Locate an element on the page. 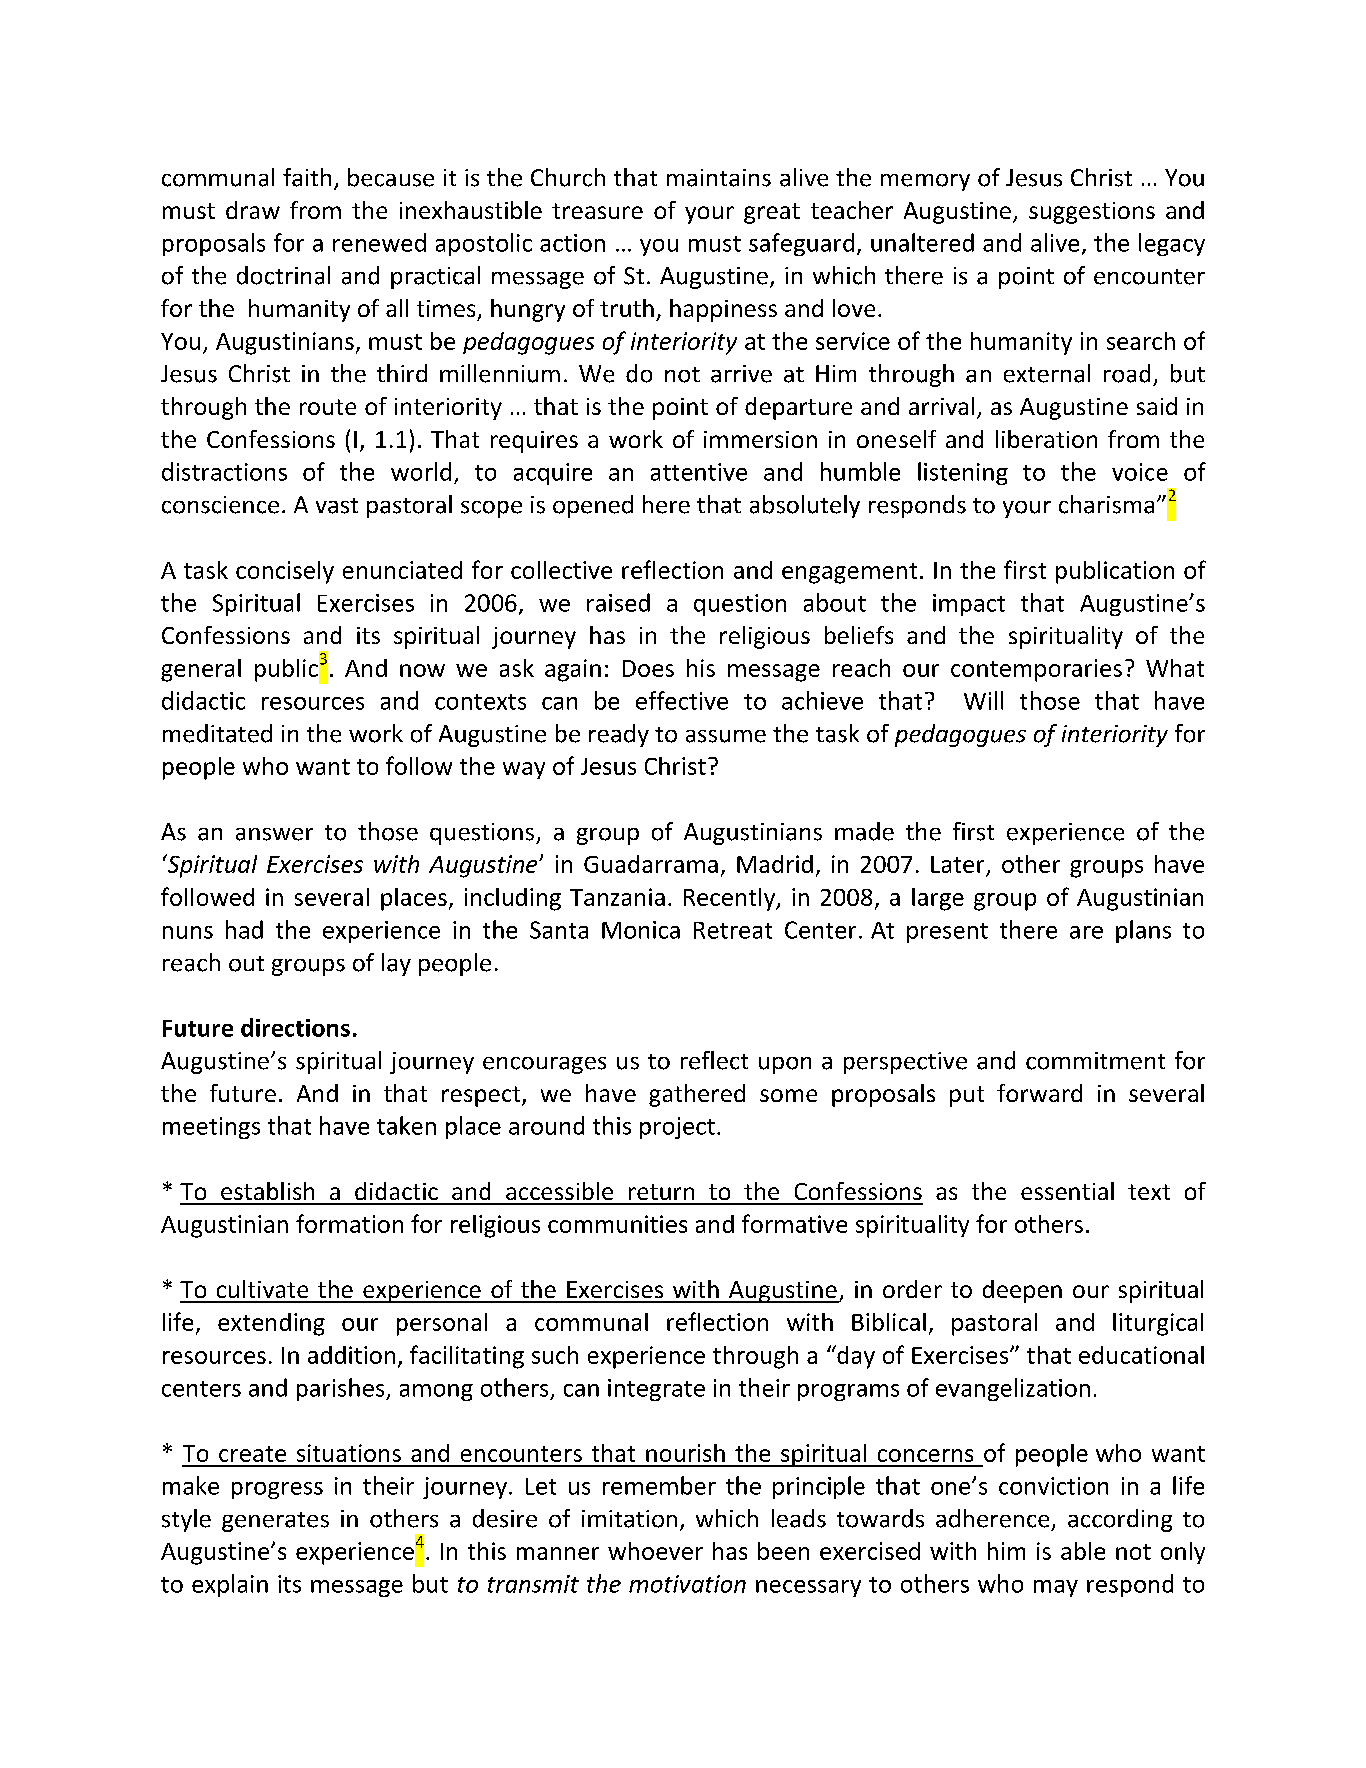 The height and width of the image is (1768, 1366). maintains is located at coordinates (719, 178).
